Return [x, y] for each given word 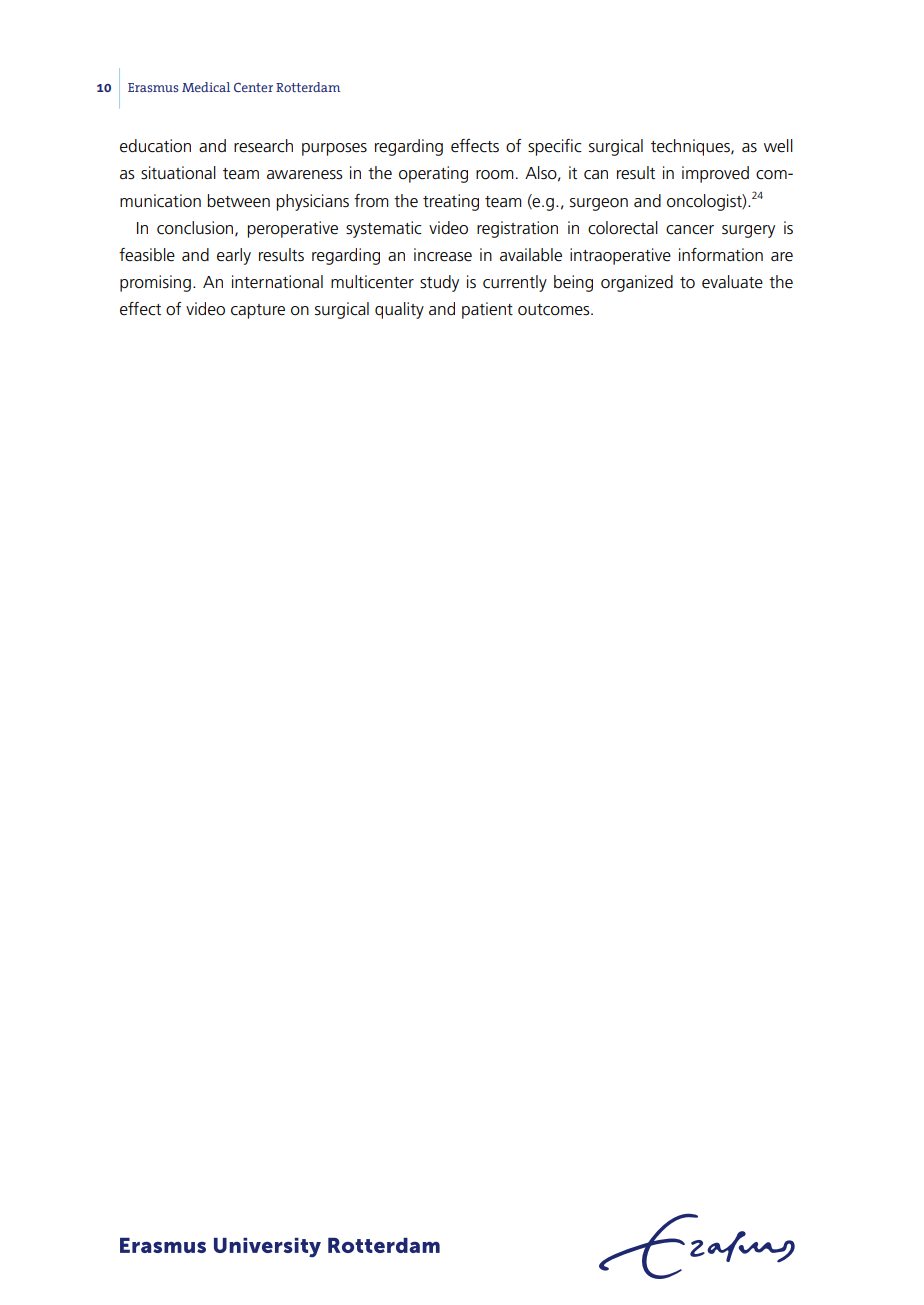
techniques [691, 147]
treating [451, 202]
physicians [313, 202]
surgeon [599, 204]
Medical [206, 87]
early [234, 256]
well [778, 146]
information [721, 255]
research [263, 146]
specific [555, 147]
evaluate [732, 282]
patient [487, 310]
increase [443, 255]
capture [258, 311]
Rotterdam [308, 87]
